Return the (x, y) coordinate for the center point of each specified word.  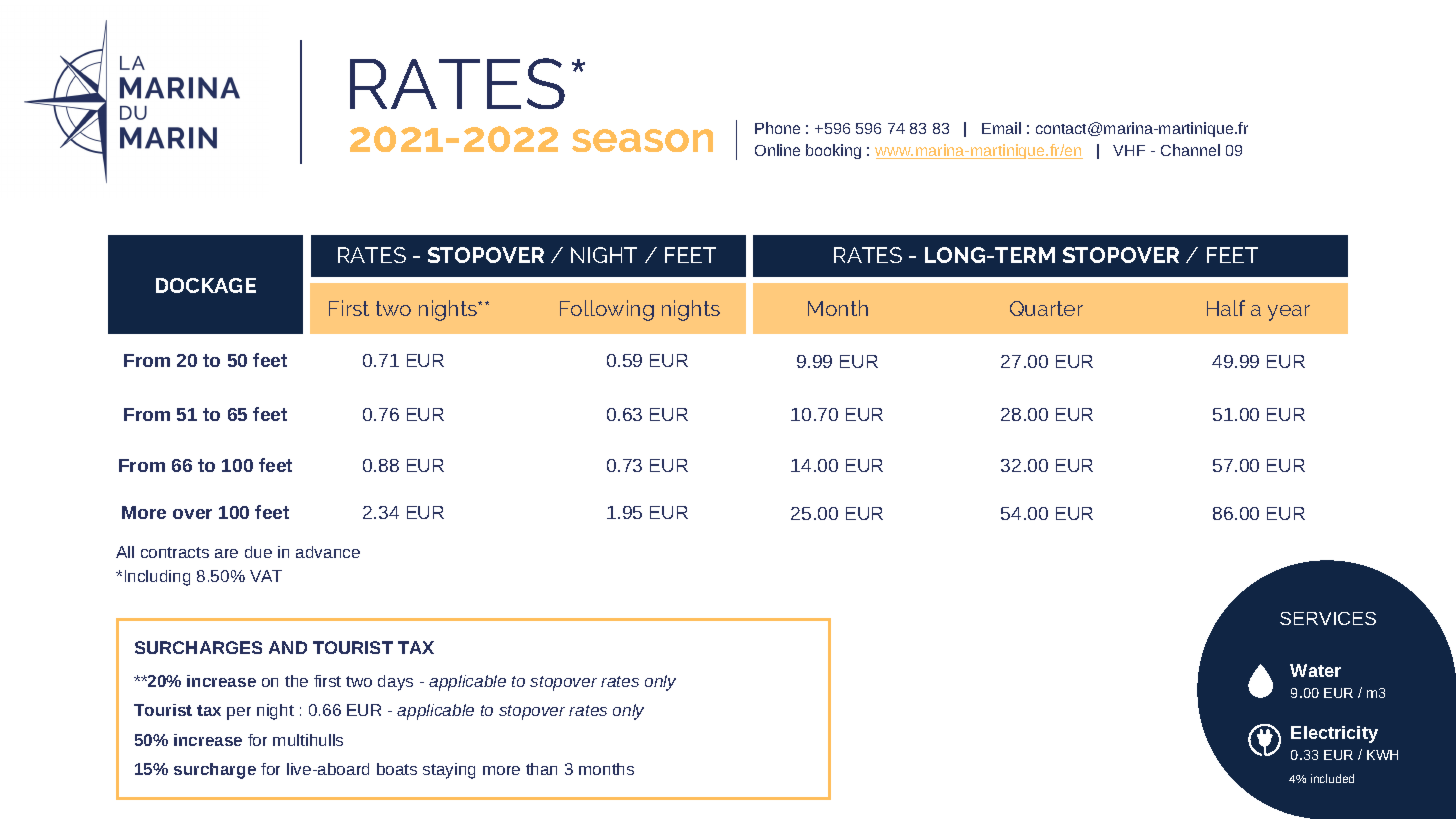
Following (607, 310)
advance (328, 552)
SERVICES (1328, 618)
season (642, 140)
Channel (1190, 150)
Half (1226, 308)
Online (777, 150)
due (258, 552)
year (1289, 313)
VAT (266, 576)
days (395, 683)
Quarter (1046, 308)
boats (397, 769)
